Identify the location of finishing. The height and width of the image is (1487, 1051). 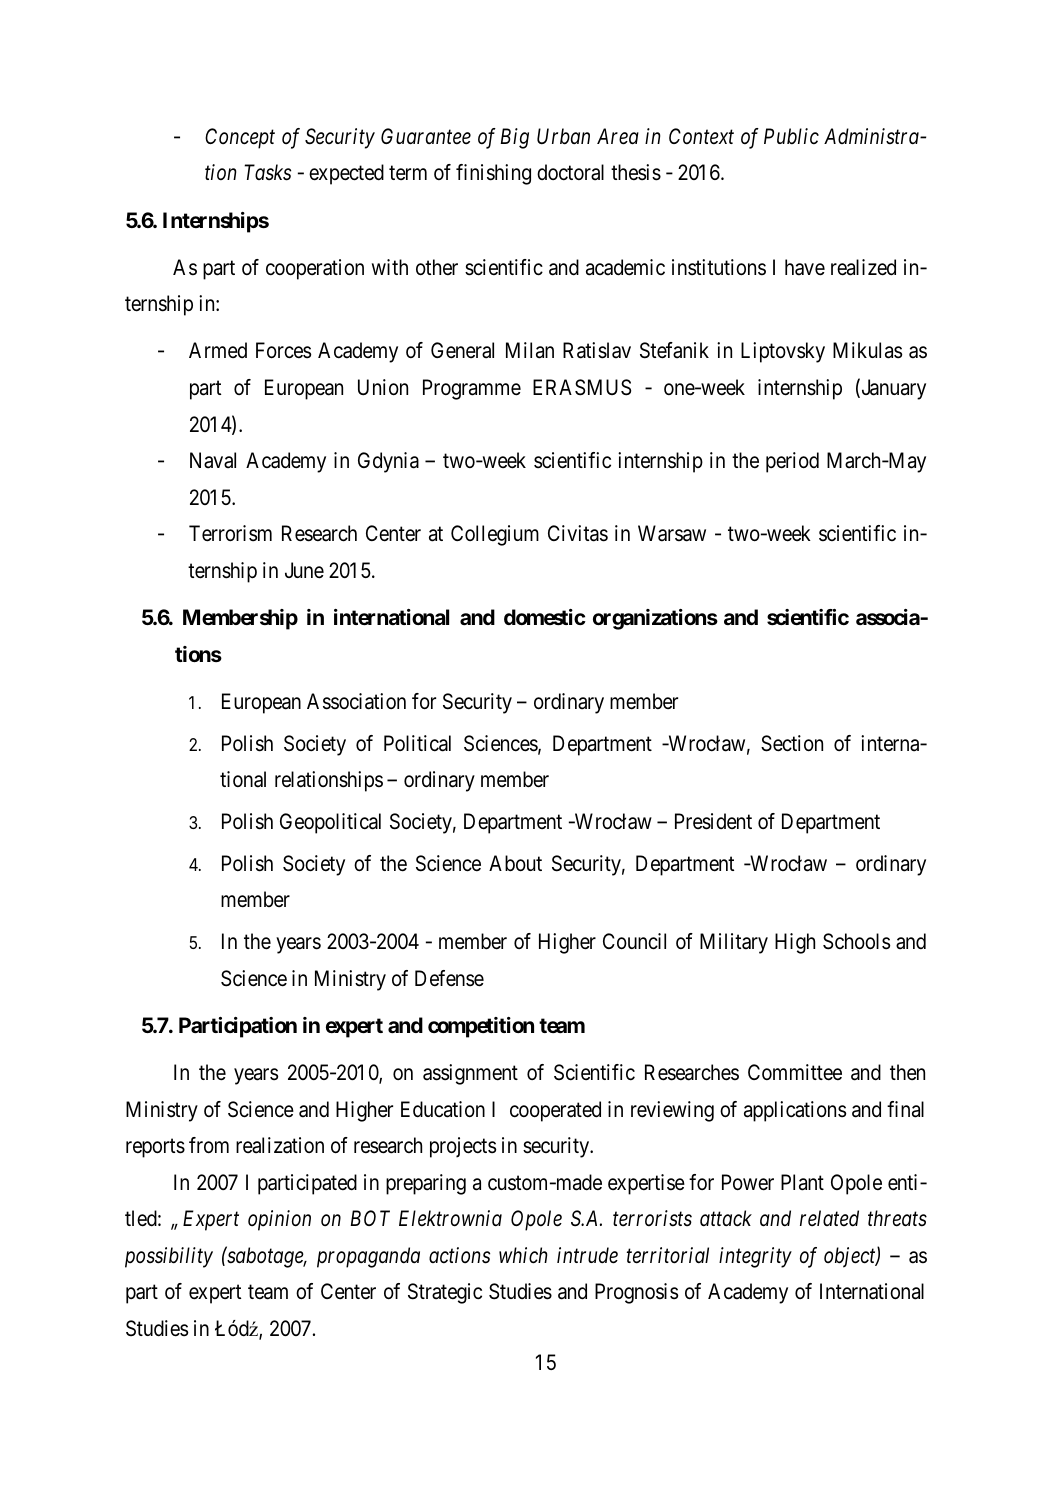
(493, 174).
